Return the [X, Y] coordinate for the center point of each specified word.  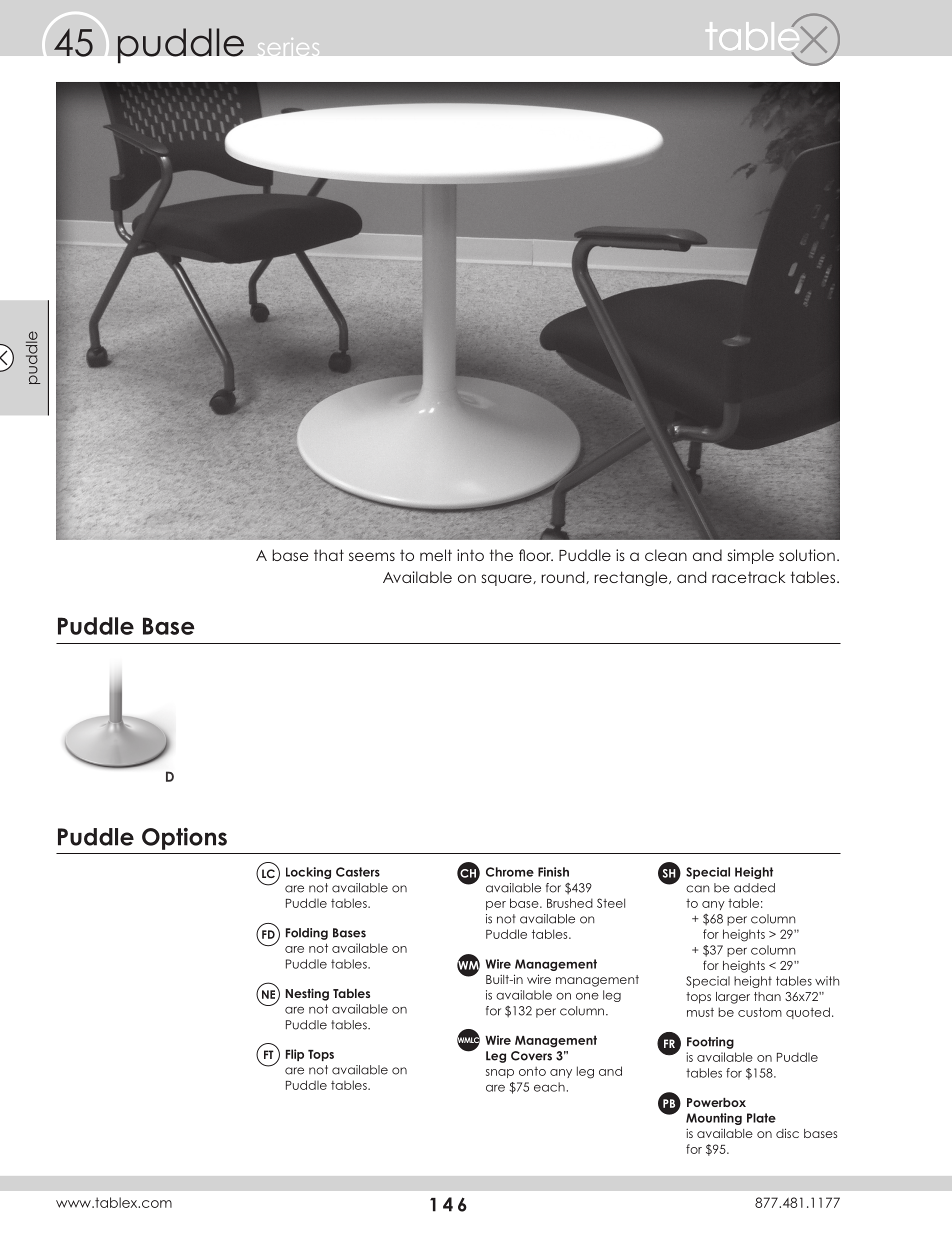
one [587, 996]
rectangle [632, 578]
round [564, 577]
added [754, 888]
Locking [308, 873]
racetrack [748, 577]
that [329, 555]
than [767, 996]
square [508, 580]
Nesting [307, 994]
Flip [295, 1055]
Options [184, 839]
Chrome [510, 872]
